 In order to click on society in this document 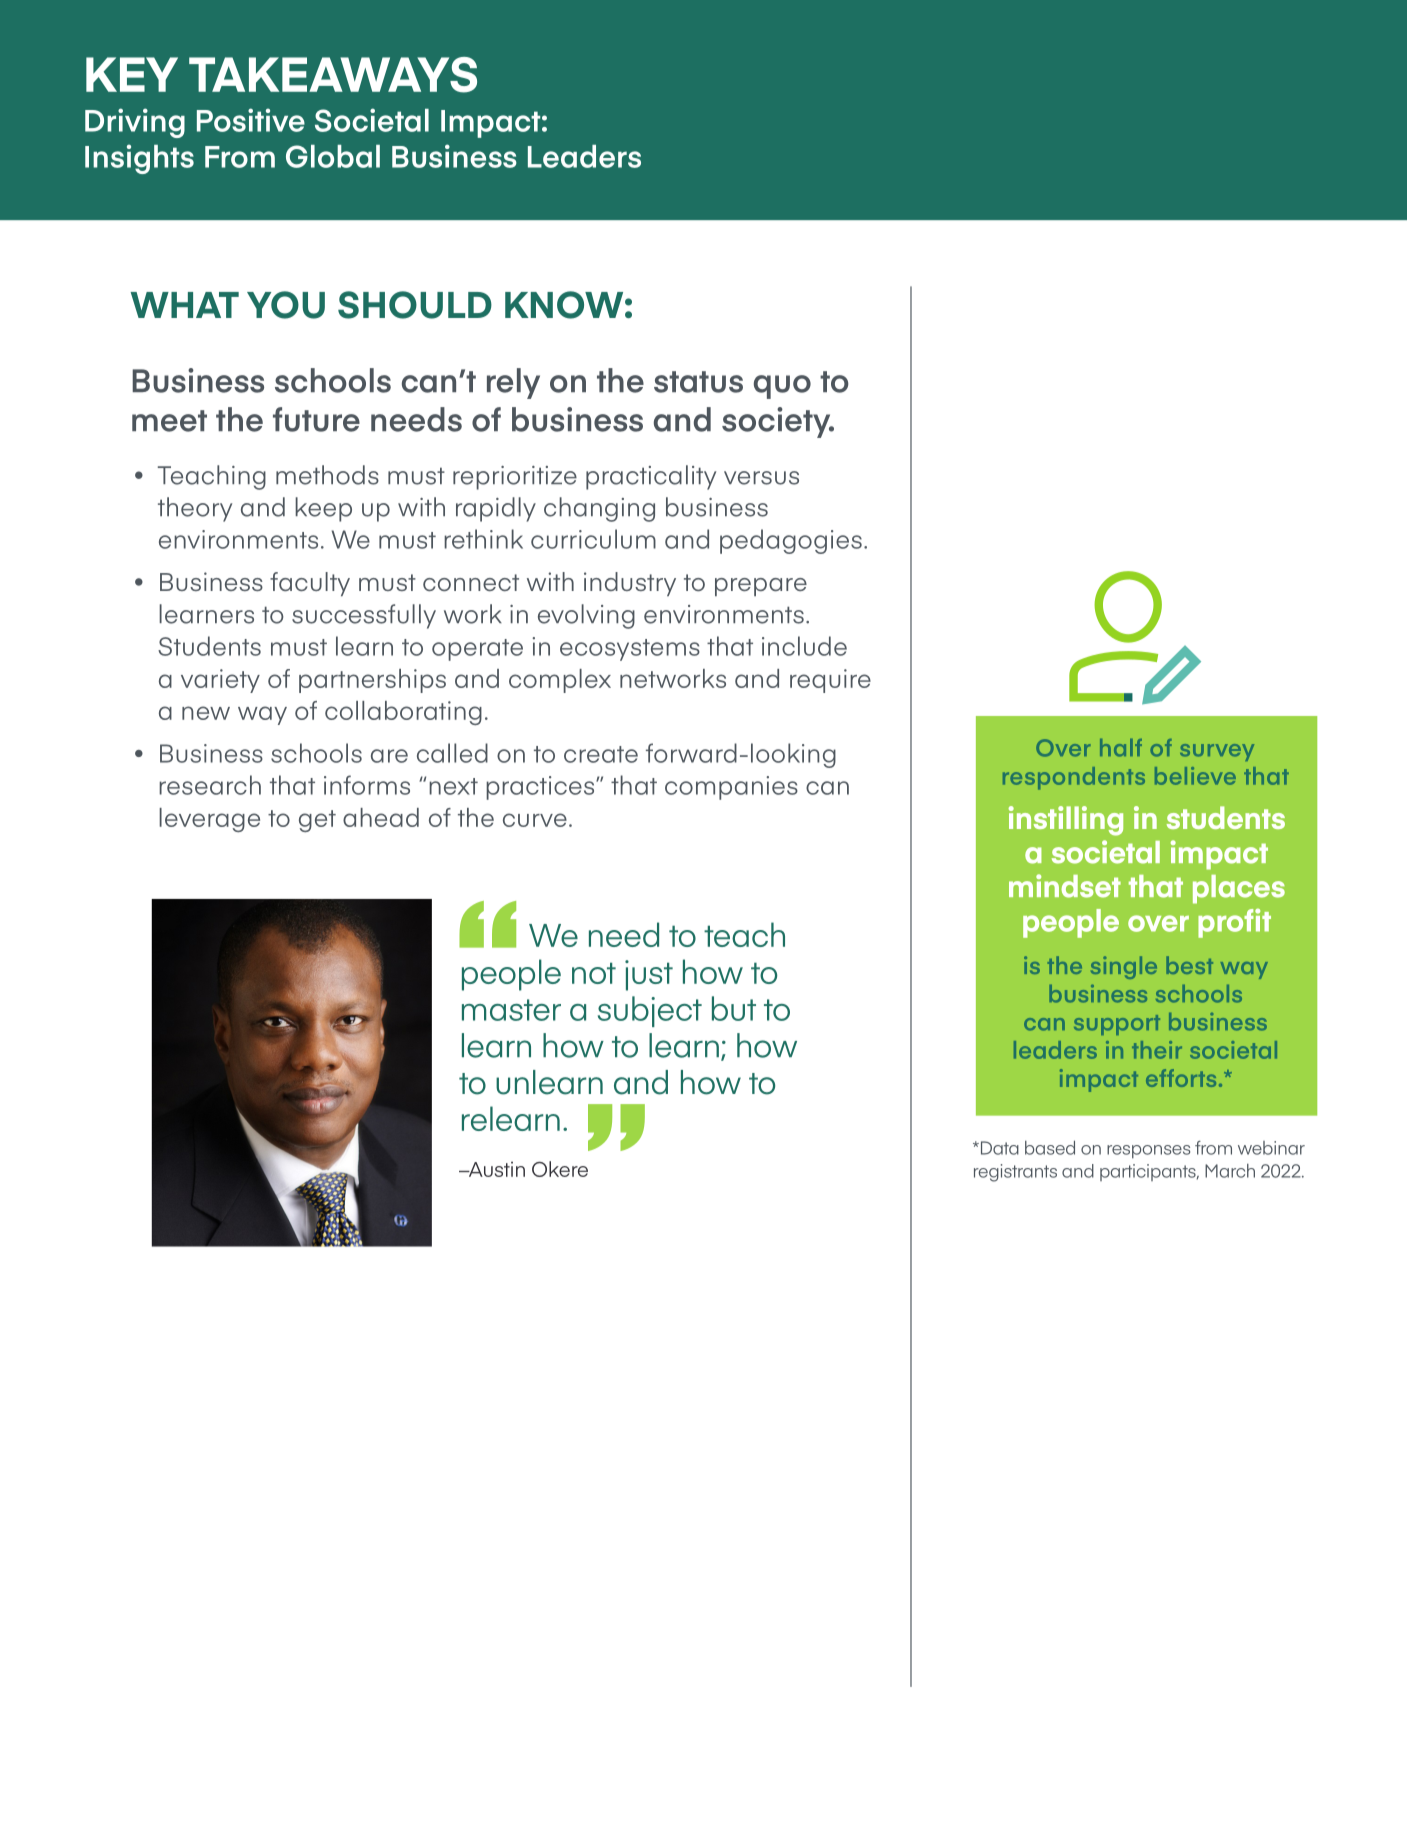, I will do `click(777, 422)`.
